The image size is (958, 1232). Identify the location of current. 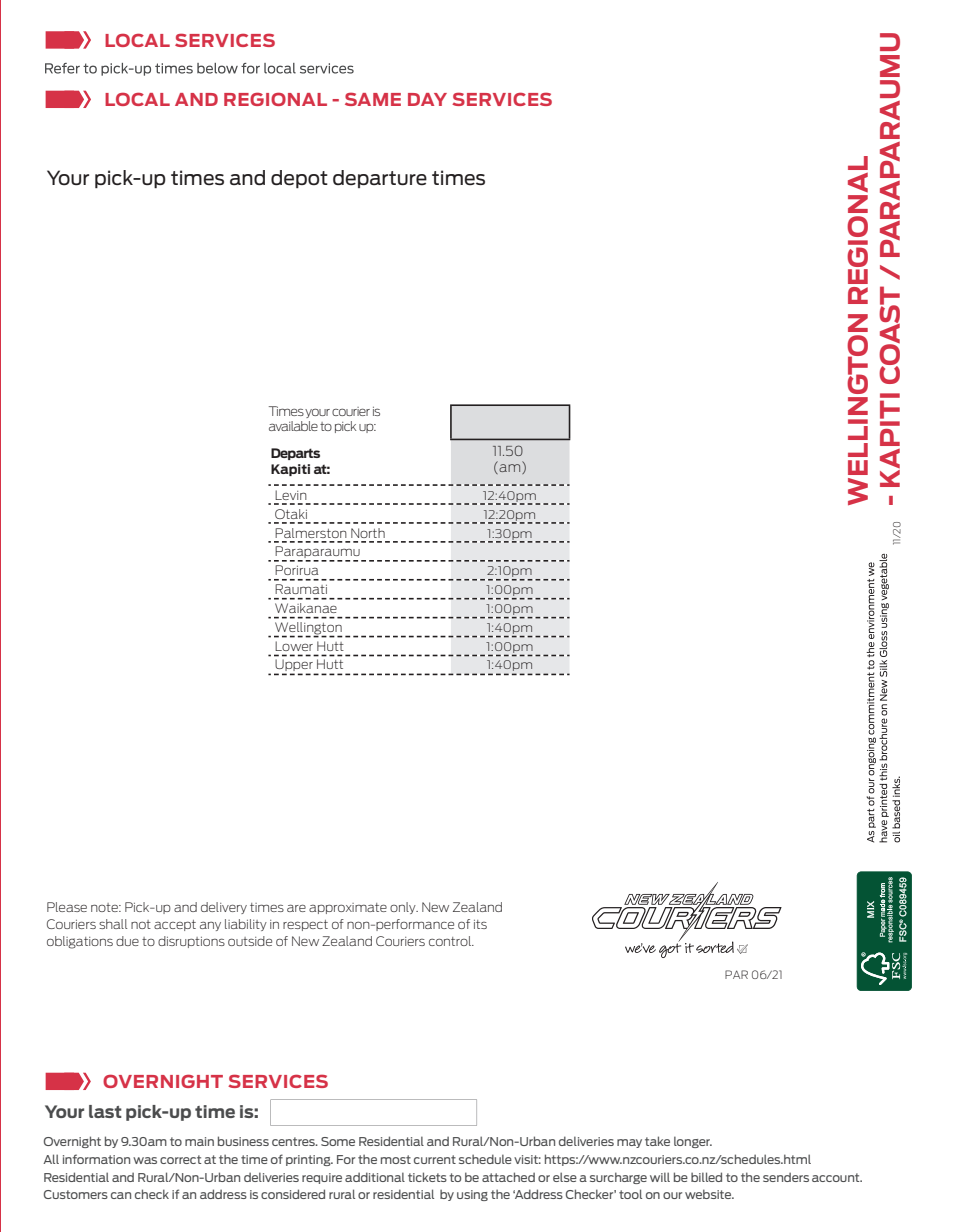
(435, 1159).
